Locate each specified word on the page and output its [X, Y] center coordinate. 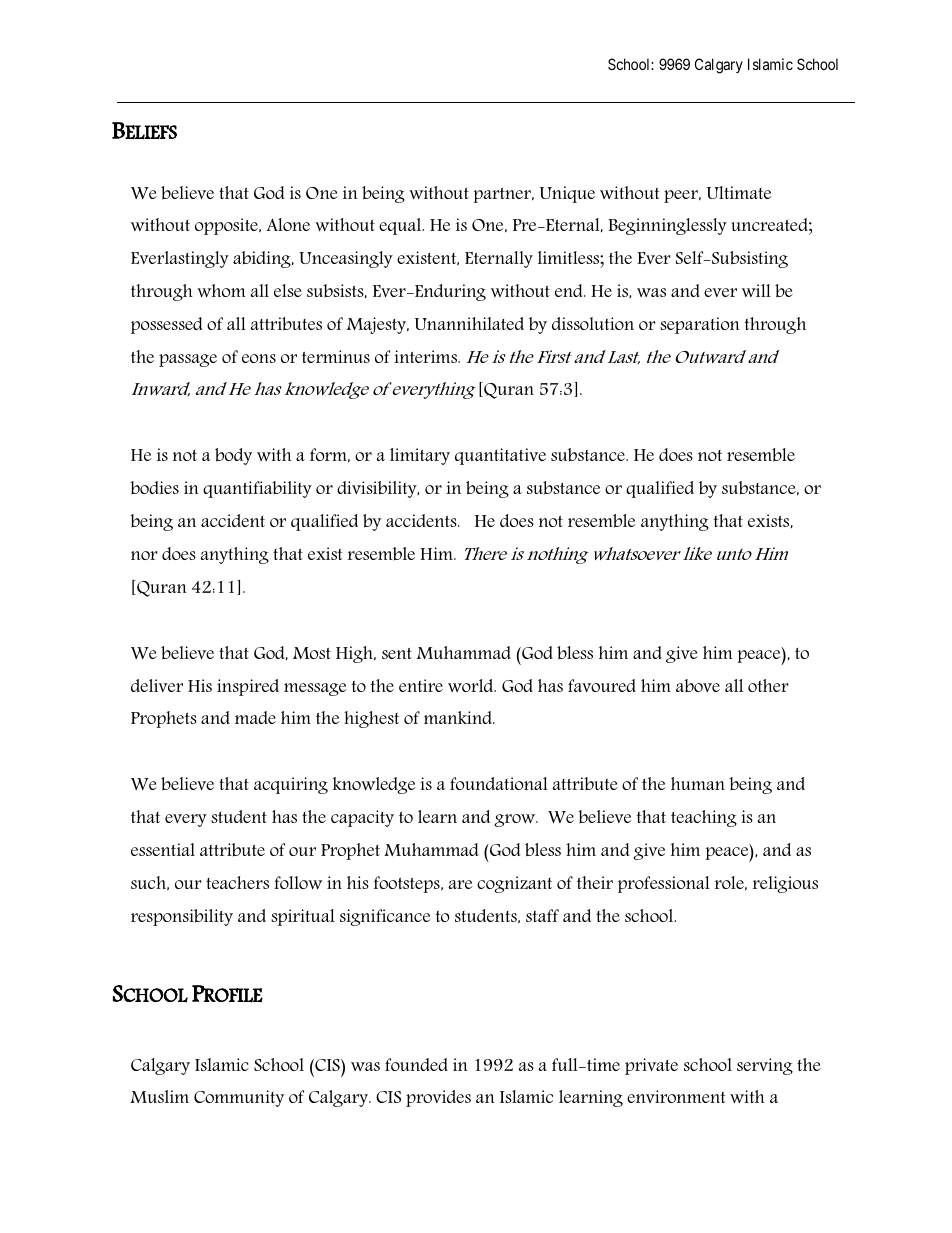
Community [239, 1098]
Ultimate [739, 192]
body [234, 456]
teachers [237, 882]
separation [700, 325]
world [472, 685]
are [460, 884]
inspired [248, 687]
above [698, 686]
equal [401, 226]
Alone [288, 224]
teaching [704, 818]
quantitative [500, 456]
